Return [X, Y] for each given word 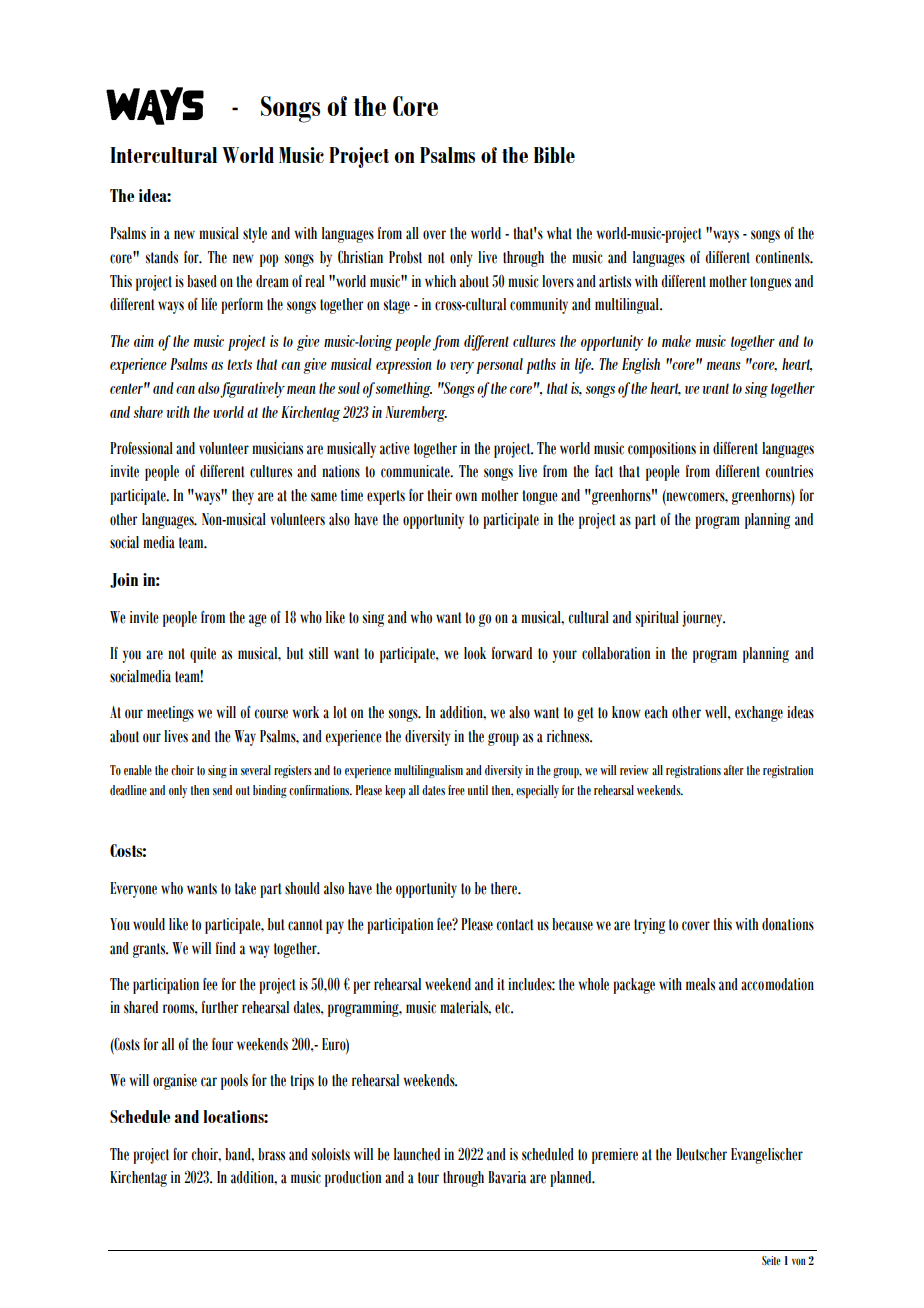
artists [615, 281]
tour [428, 1178]
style [255, 235]
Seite [771, 1260]
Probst [405, 257]
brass [271, 1154]
